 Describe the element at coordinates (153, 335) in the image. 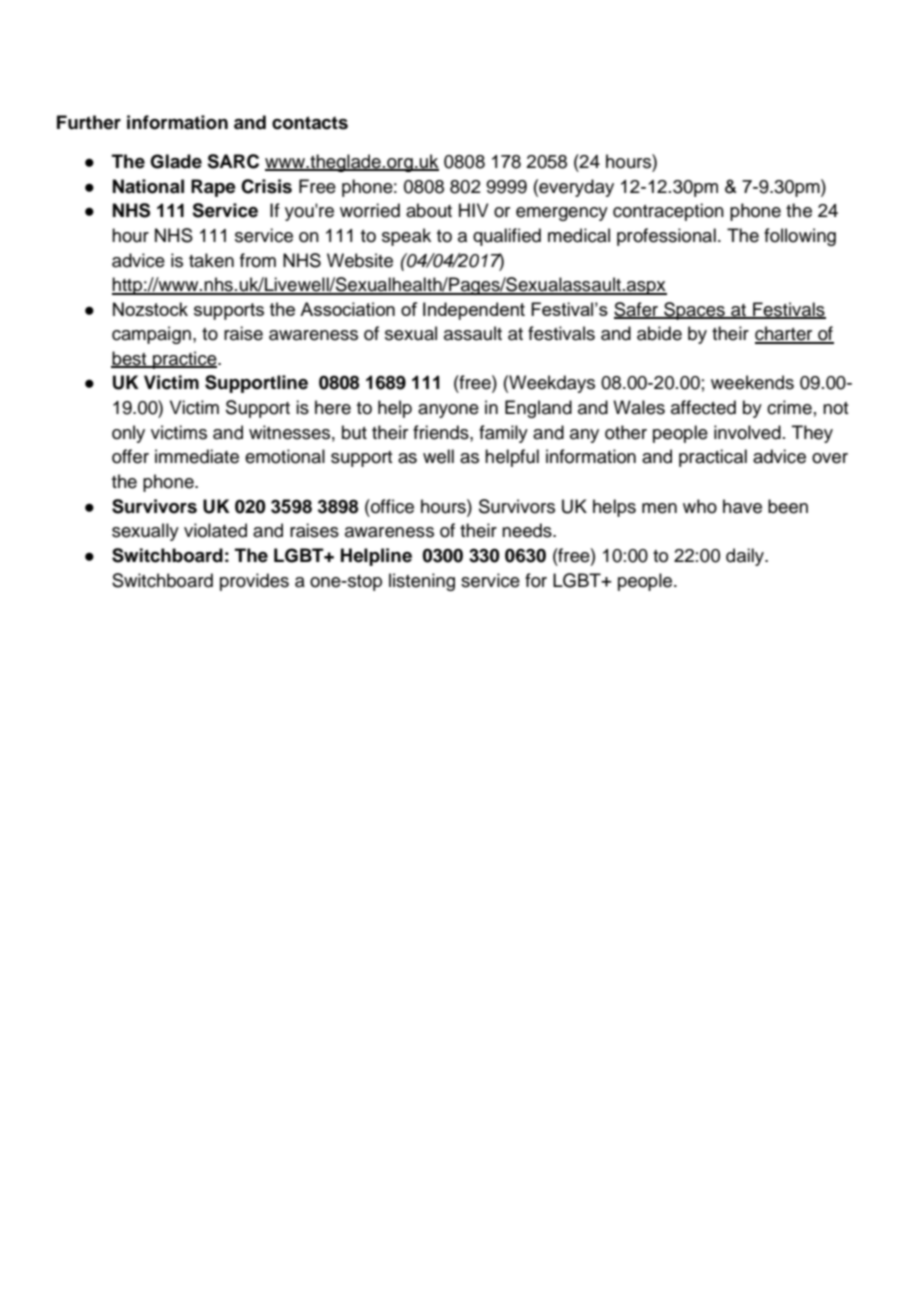

I see `campaign` at that location.
